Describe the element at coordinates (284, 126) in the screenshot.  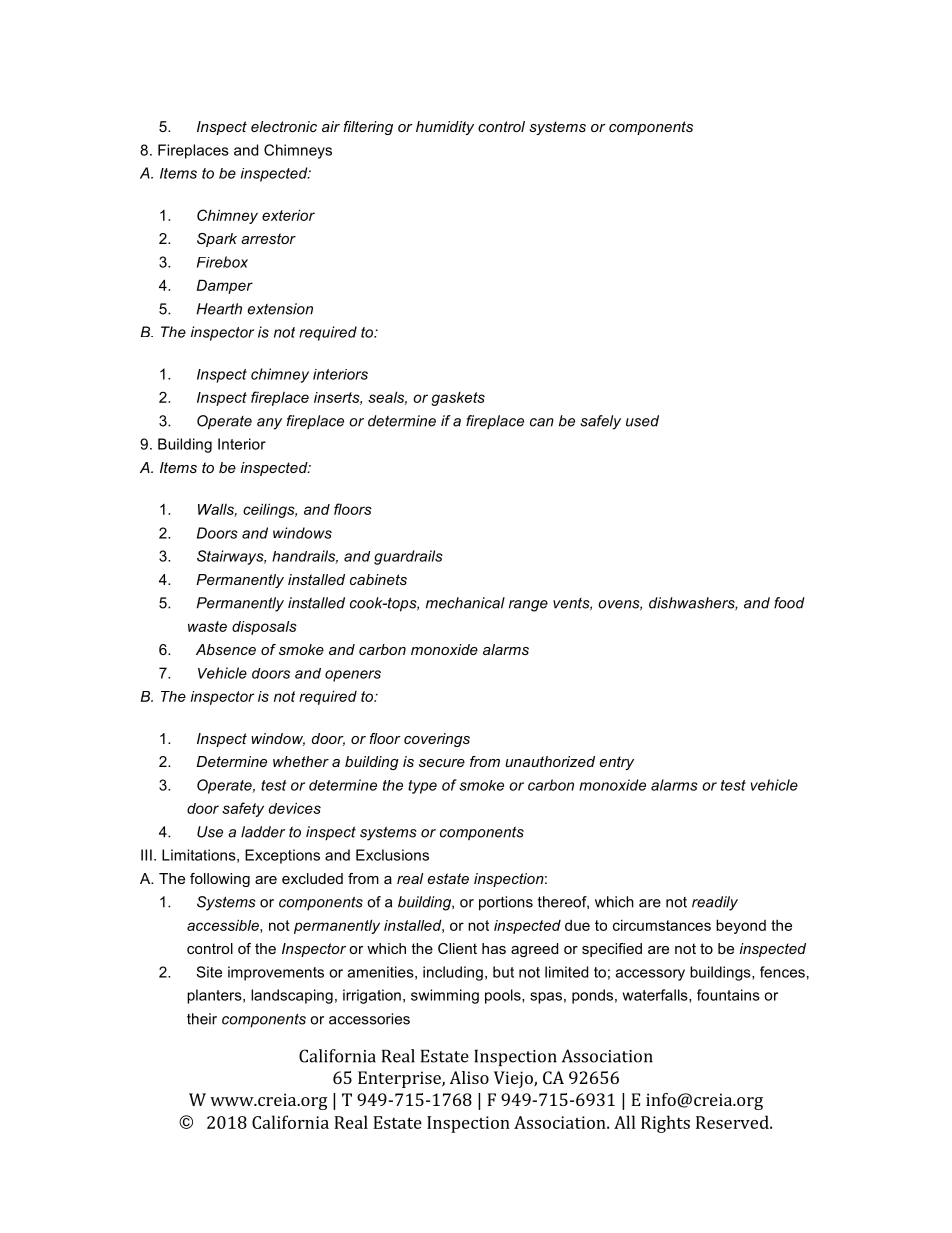
I see `electronic` at that location.
